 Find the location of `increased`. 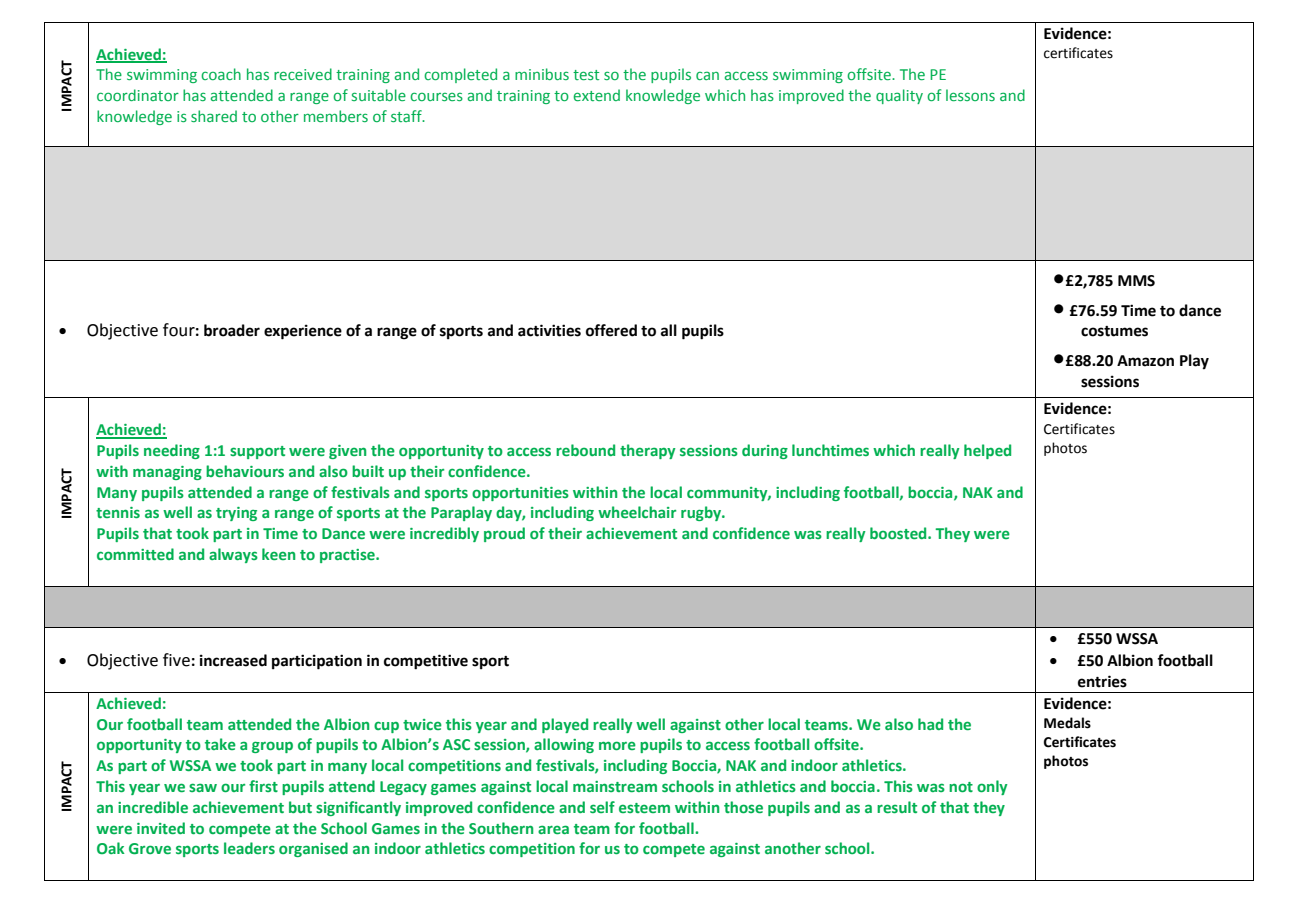

increased is located at coordinates (233, 660).
